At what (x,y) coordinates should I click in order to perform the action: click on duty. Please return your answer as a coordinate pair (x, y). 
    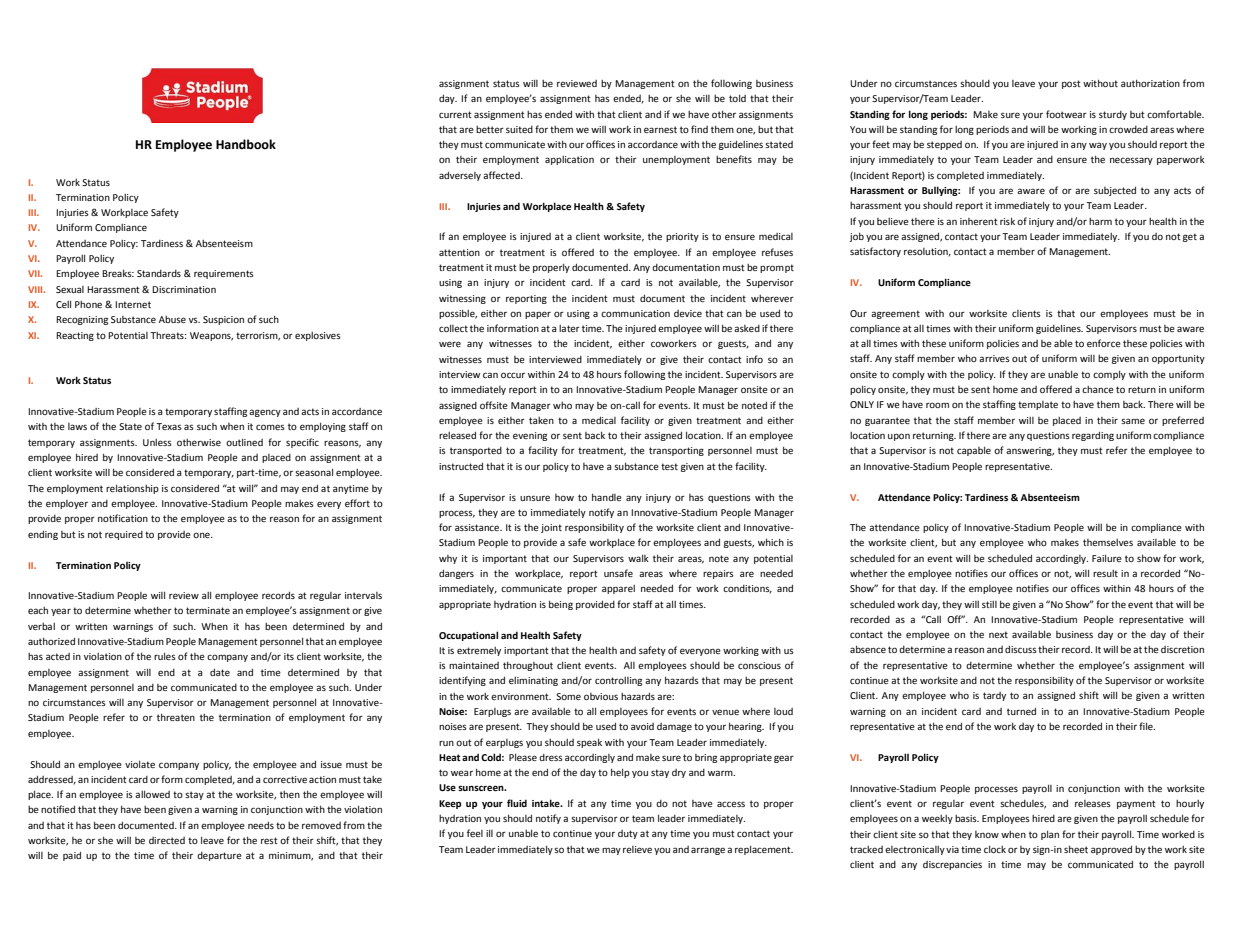
    Looking at the image, I should click on (628, 834).
